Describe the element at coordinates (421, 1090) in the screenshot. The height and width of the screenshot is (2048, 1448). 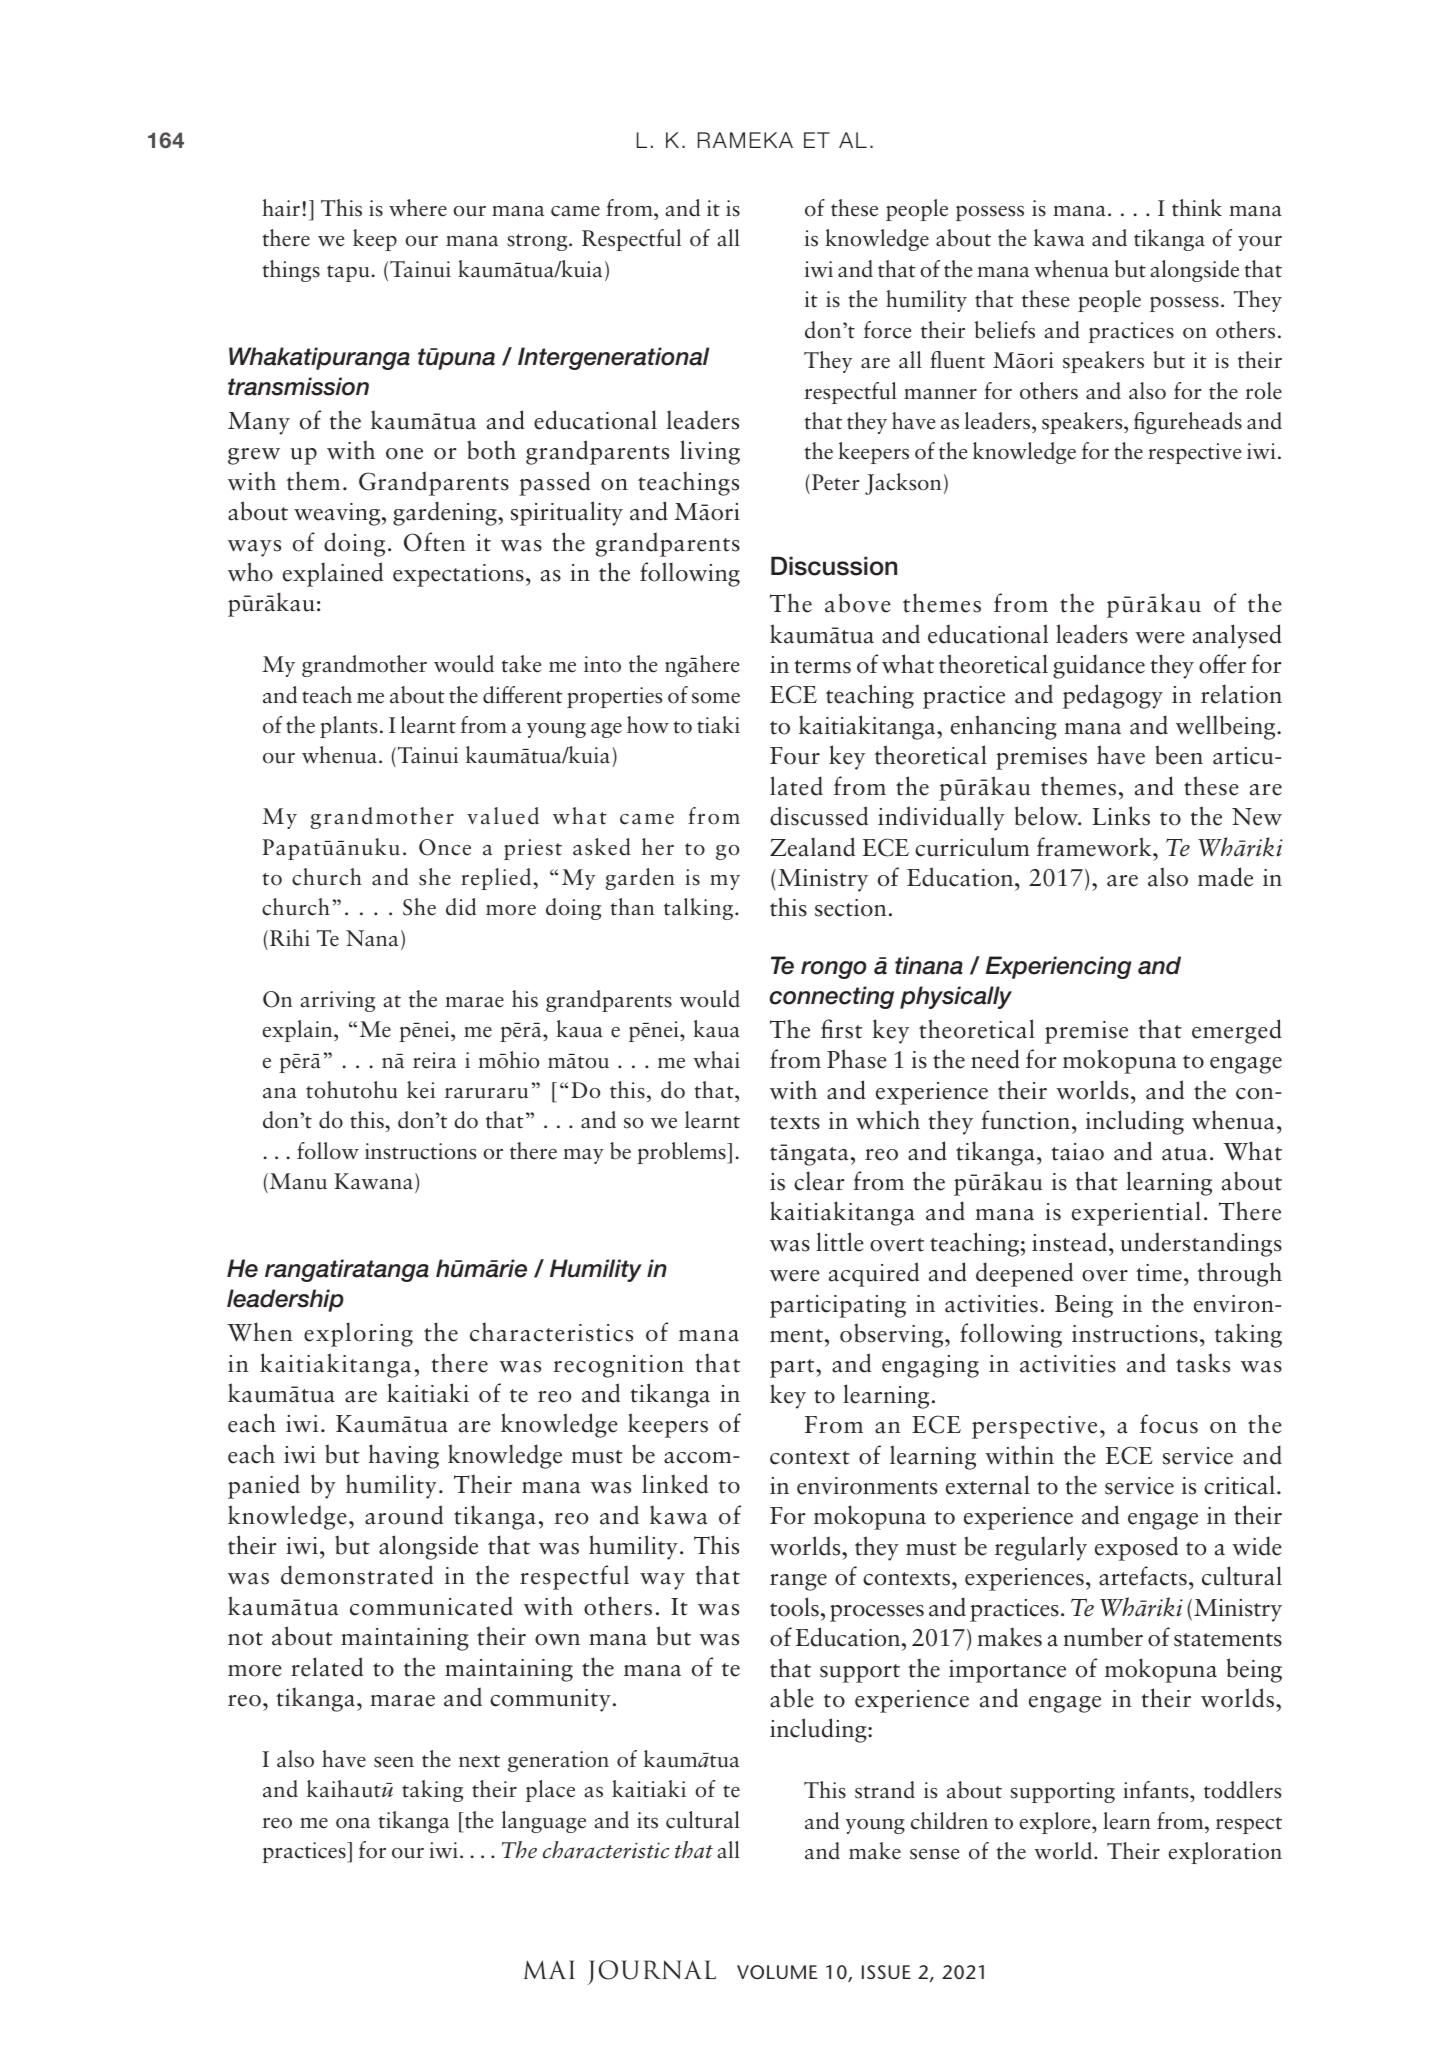
I see `kei` at that location.
